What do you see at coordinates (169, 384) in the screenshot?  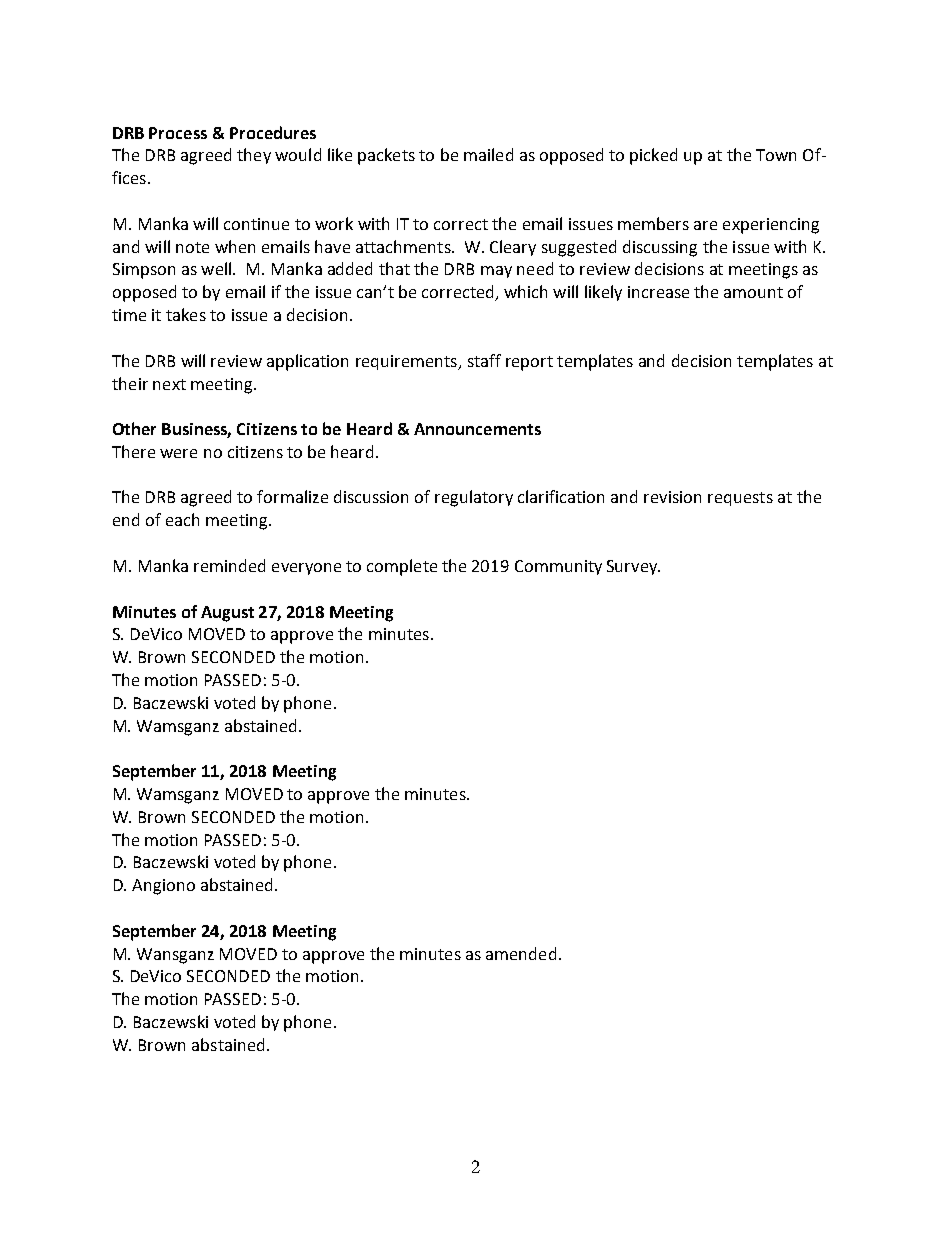 I see `next` at bounding box center [169, 384].
